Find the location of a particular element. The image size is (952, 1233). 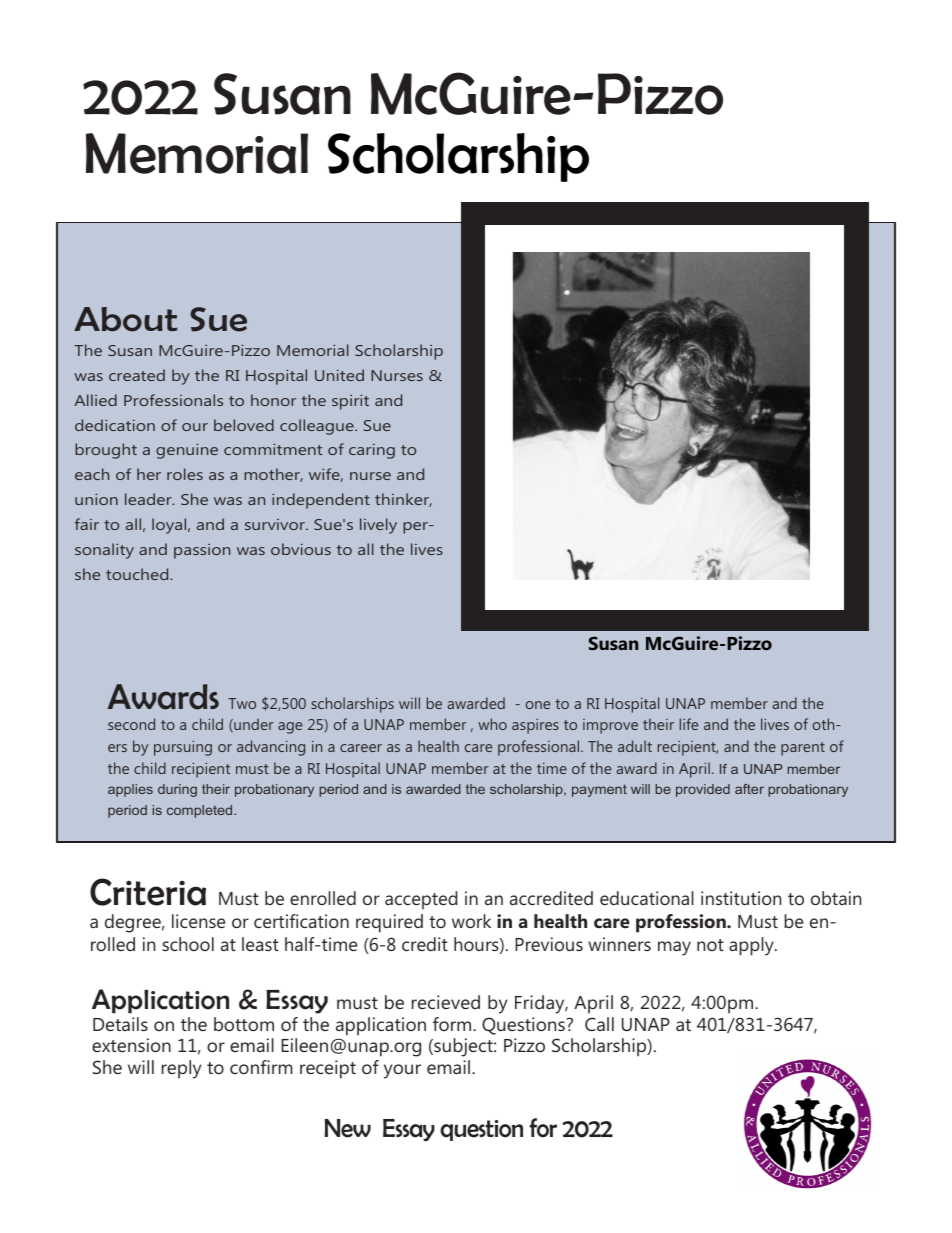

About is located at coordinates (125, 319).
